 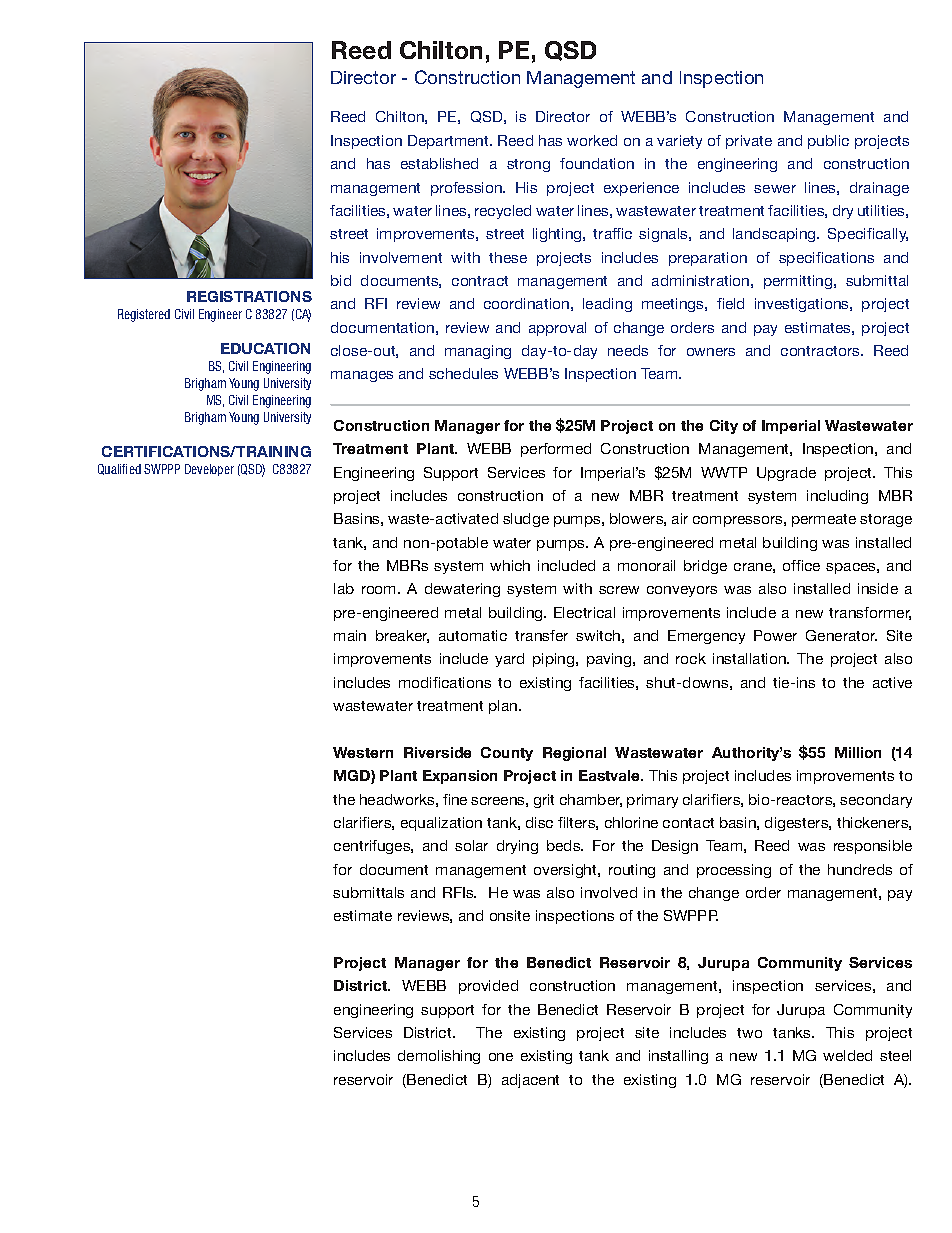 I want to click on sewer, so click(x=775, y=189).
